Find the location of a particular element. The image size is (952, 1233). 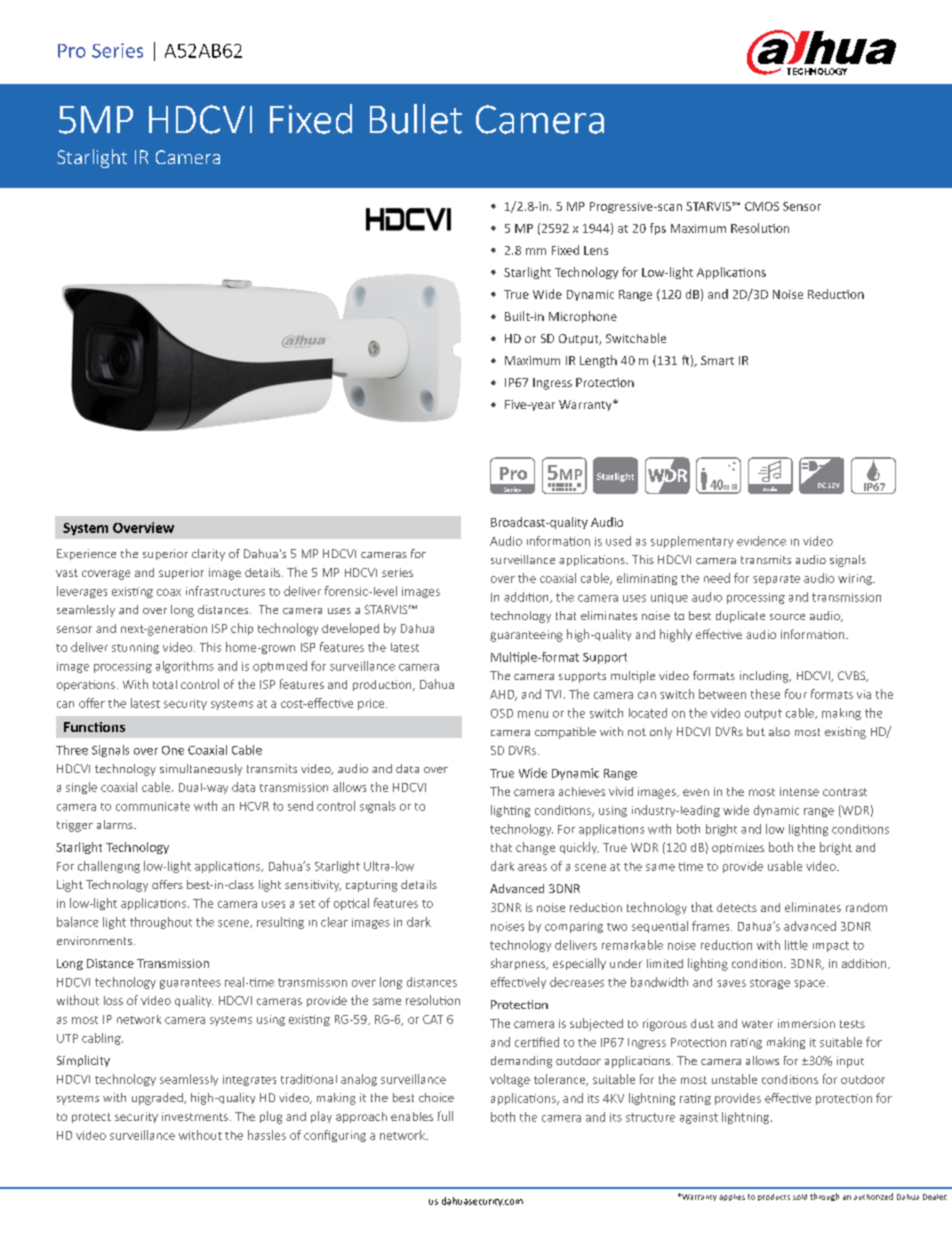

Lens is located at coordinates (596, 250).
